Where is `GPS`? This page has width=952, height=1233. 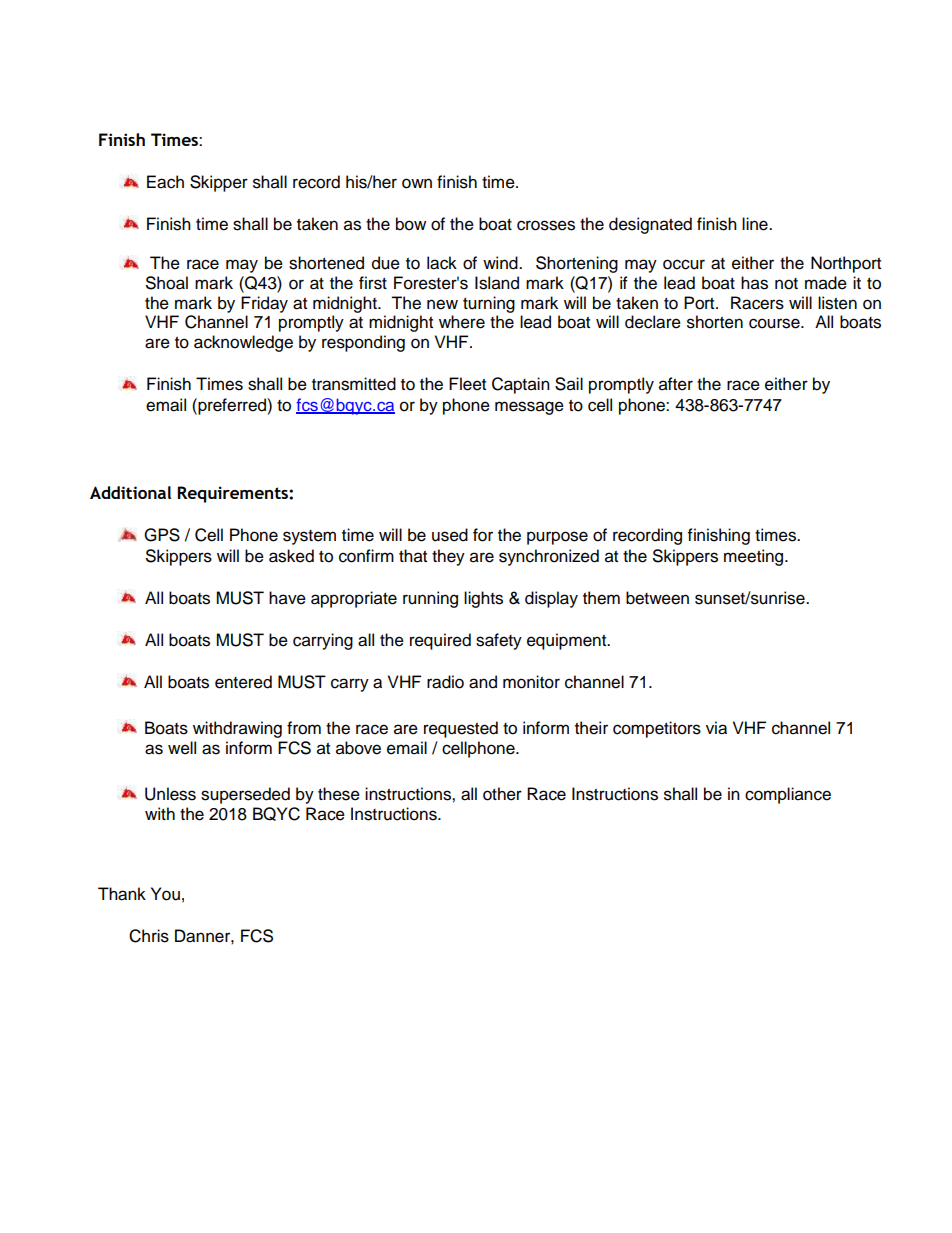
GPS is located at coordinates (162, 535).
